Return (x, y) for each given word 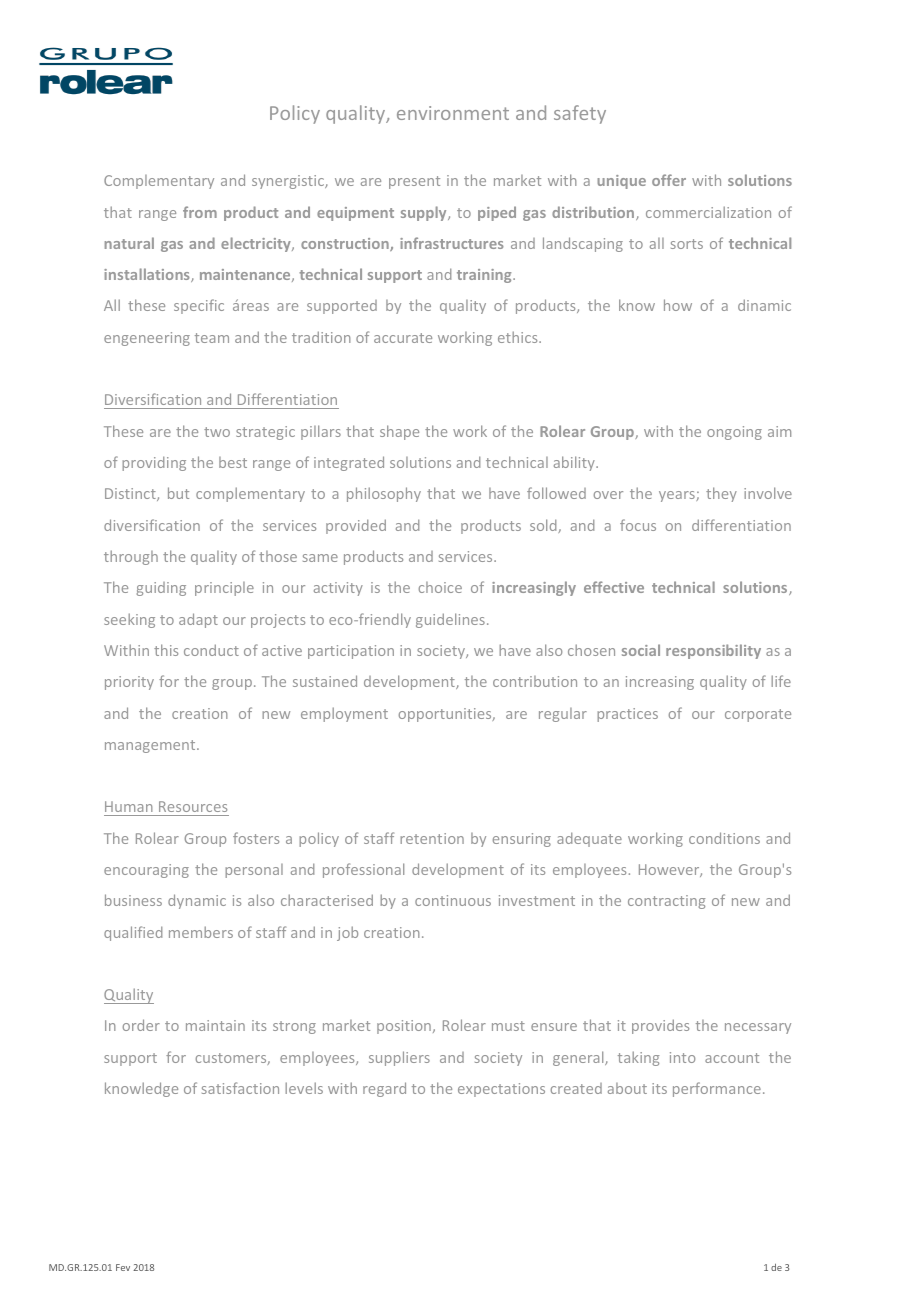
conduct (211, 650)
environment (453, 113)
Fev (123, 1267)
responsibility (713, 651)
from (200, 212)
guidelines (450, 620)
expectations (501, 1090)
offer (669, 180)
